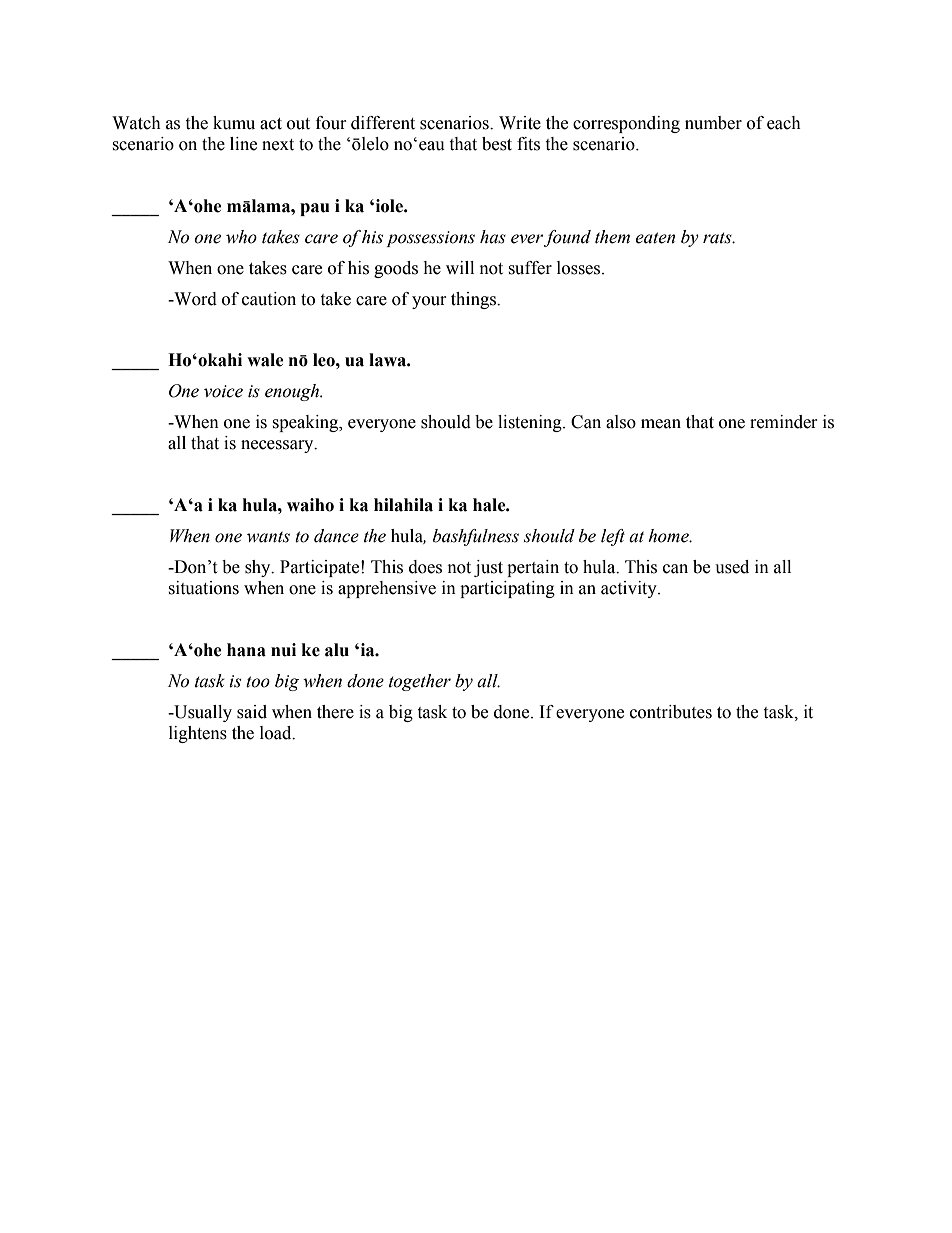 This image has height=1233, width=952. What do you see at coordinates (202, 713) in the image?
I see `Usually` at bounding box center [202, 713].
